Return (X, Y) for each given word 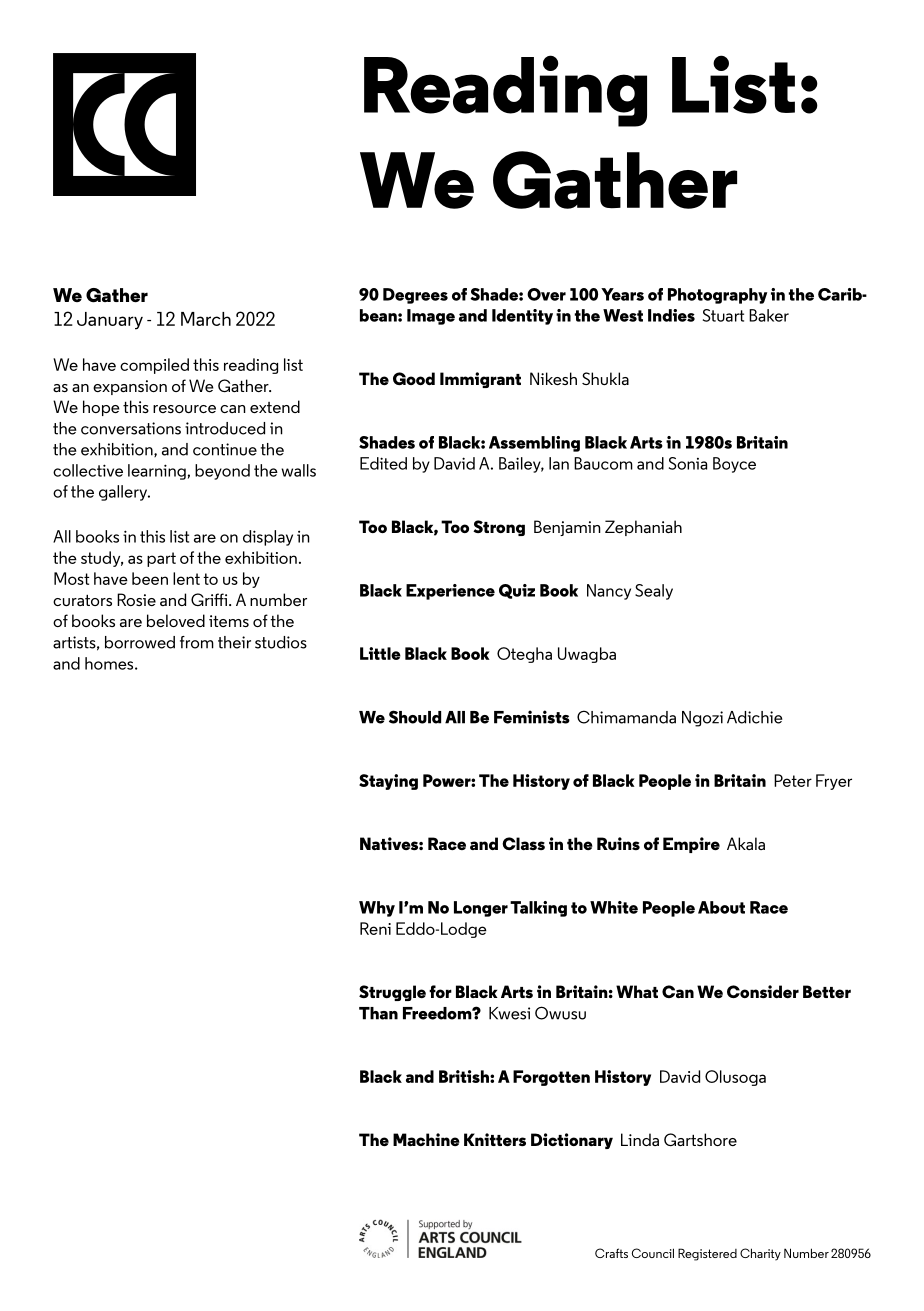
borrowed (140, 642)
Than (378, 1013)
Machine (426, 1139)
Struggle (392, 993)
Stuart (723, 315)
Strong (499, 528)
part (161, 559)
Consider (763, 991)
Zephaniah (643, 528)
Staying (388, 782)
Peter (793, 780)
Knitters (495, 1139)
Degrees (415, 296)
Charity (760, 1254)
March (206, 319)
